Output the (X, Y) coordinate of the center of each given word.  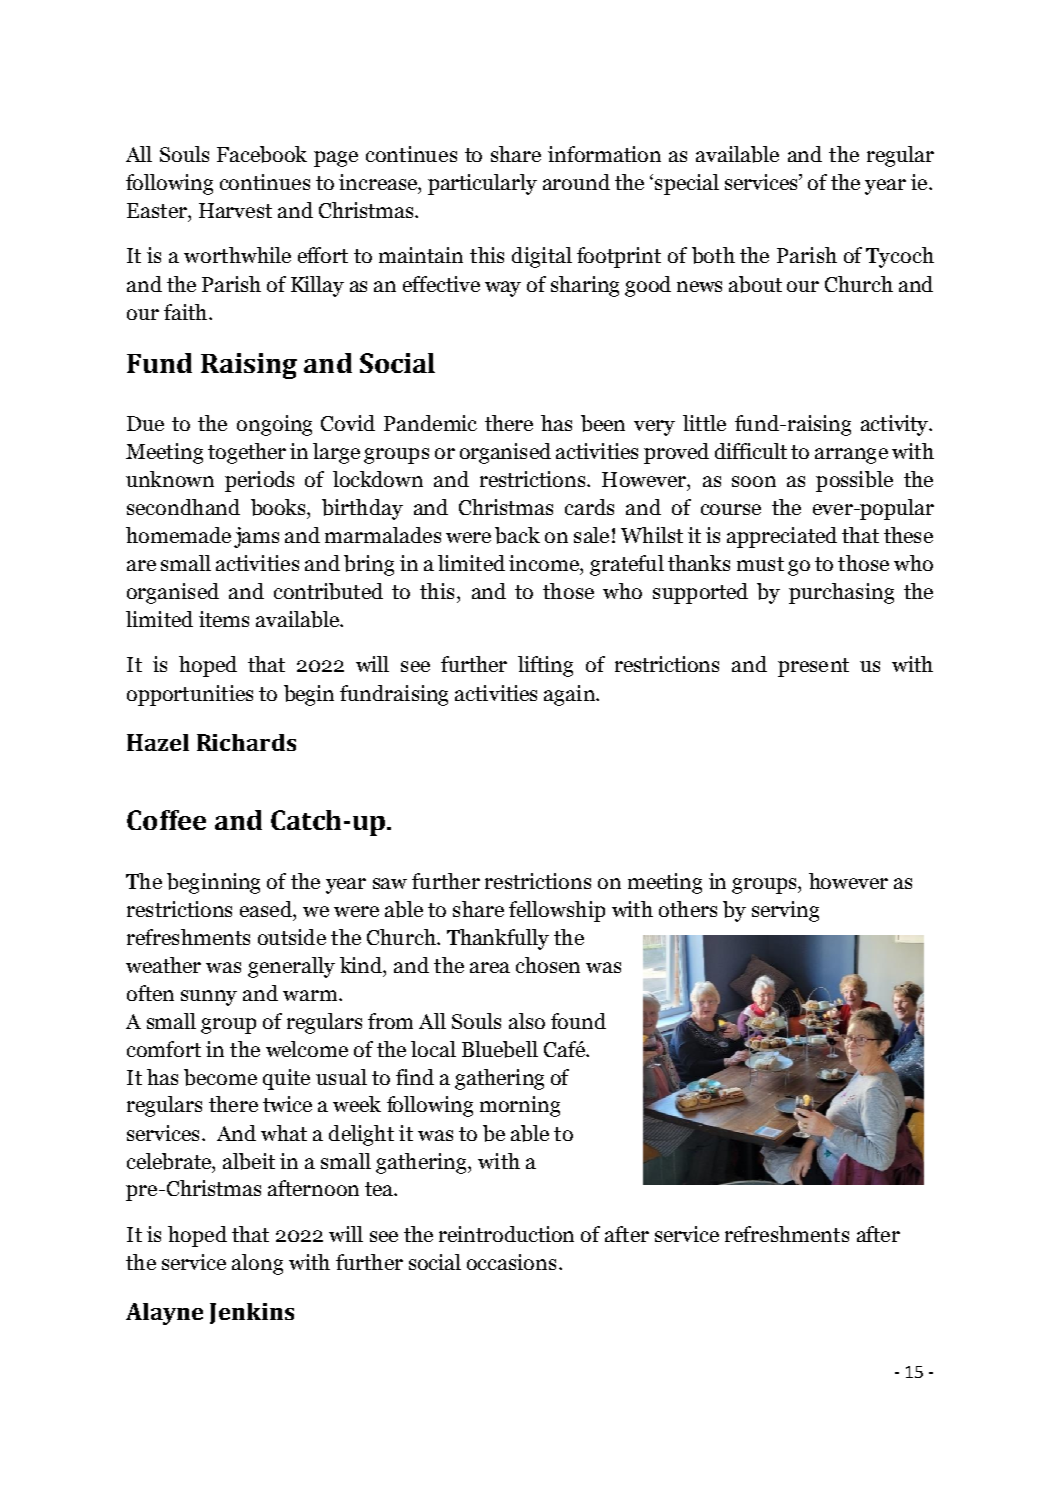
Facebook (262, 154)
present (813, 667)
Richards (246, 742)
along (257, 1264)
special (687, 184)
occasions (511, 1262)
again (570, 695)
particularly (482, 184)
